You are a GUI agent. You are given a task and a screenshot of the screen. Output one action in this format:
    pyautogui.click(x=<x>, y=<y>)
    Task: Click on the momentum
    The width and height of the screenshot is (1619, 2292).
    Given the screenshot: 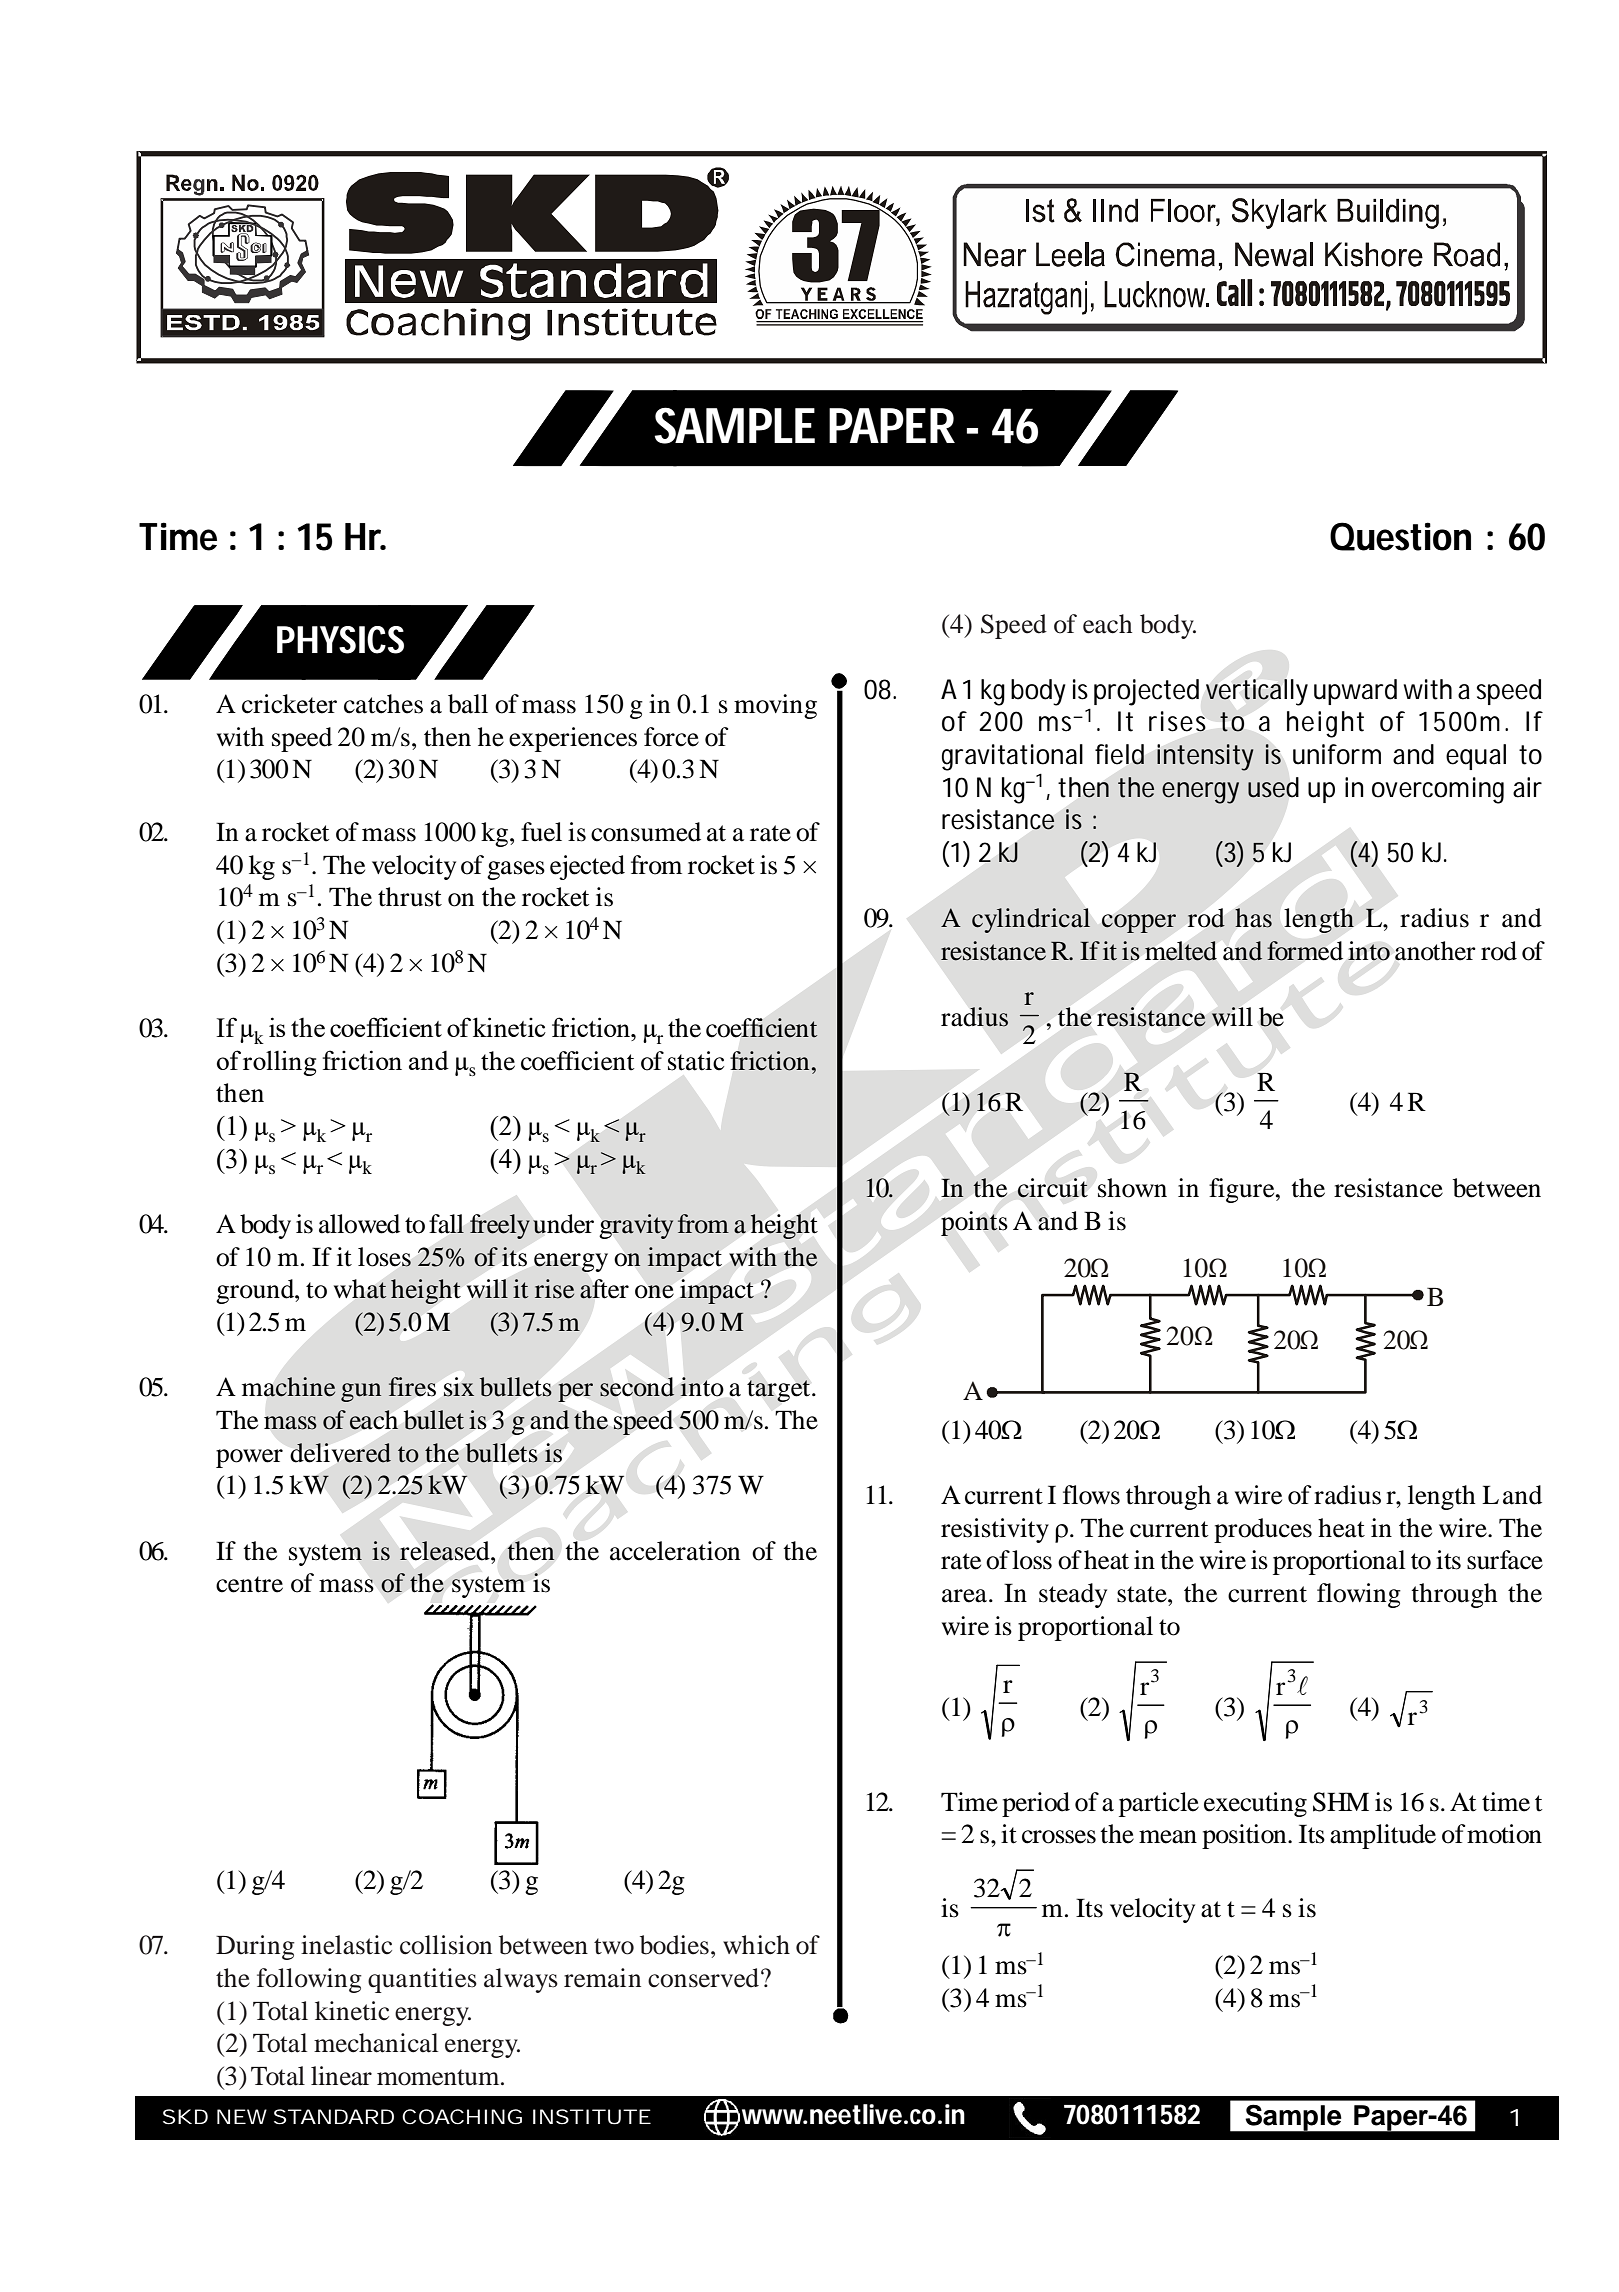 What is the action you would take?
    pyautogui.click(x=439, y=2077)
